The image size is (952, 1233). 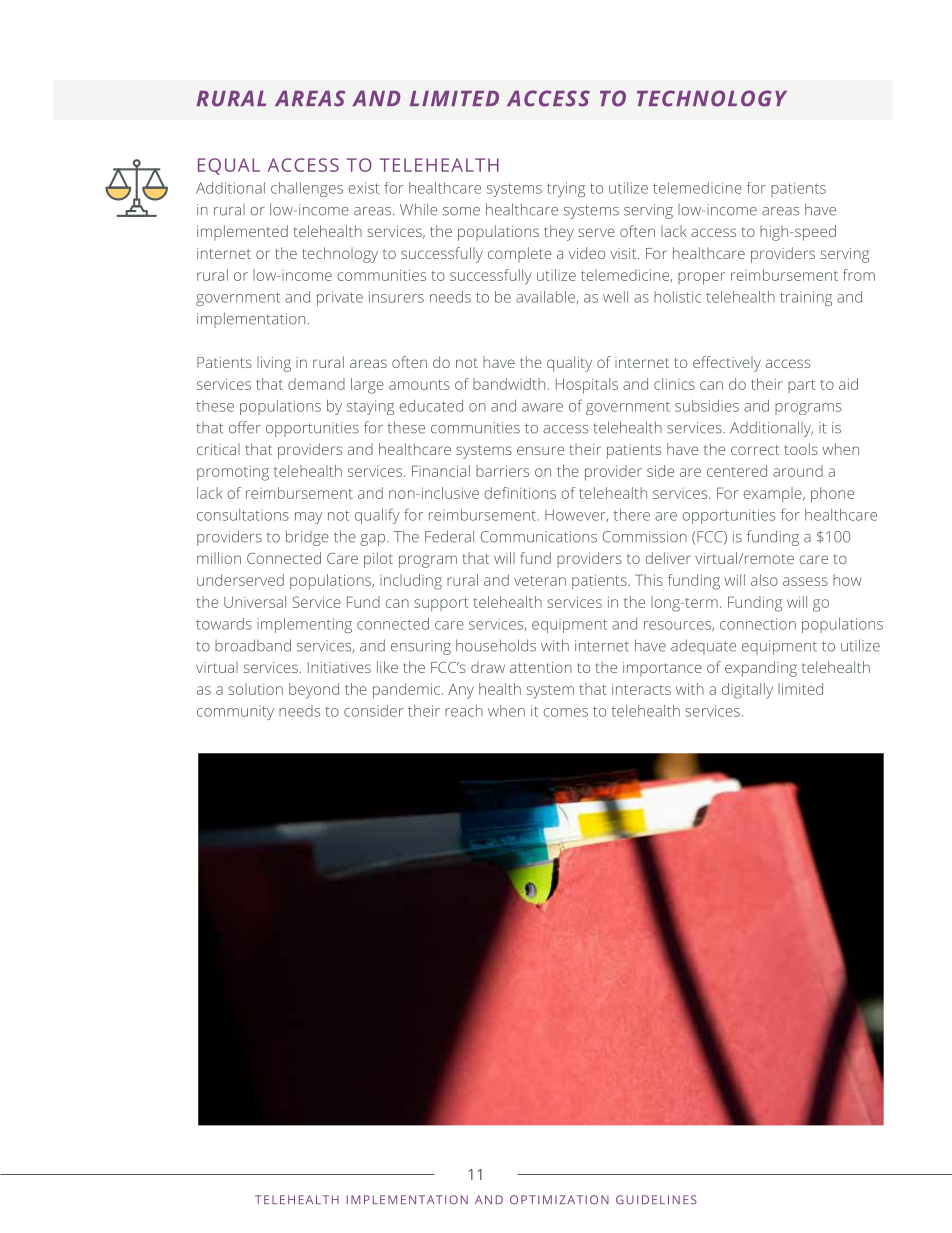 I want to click on also, so click(x=764, y=580).
